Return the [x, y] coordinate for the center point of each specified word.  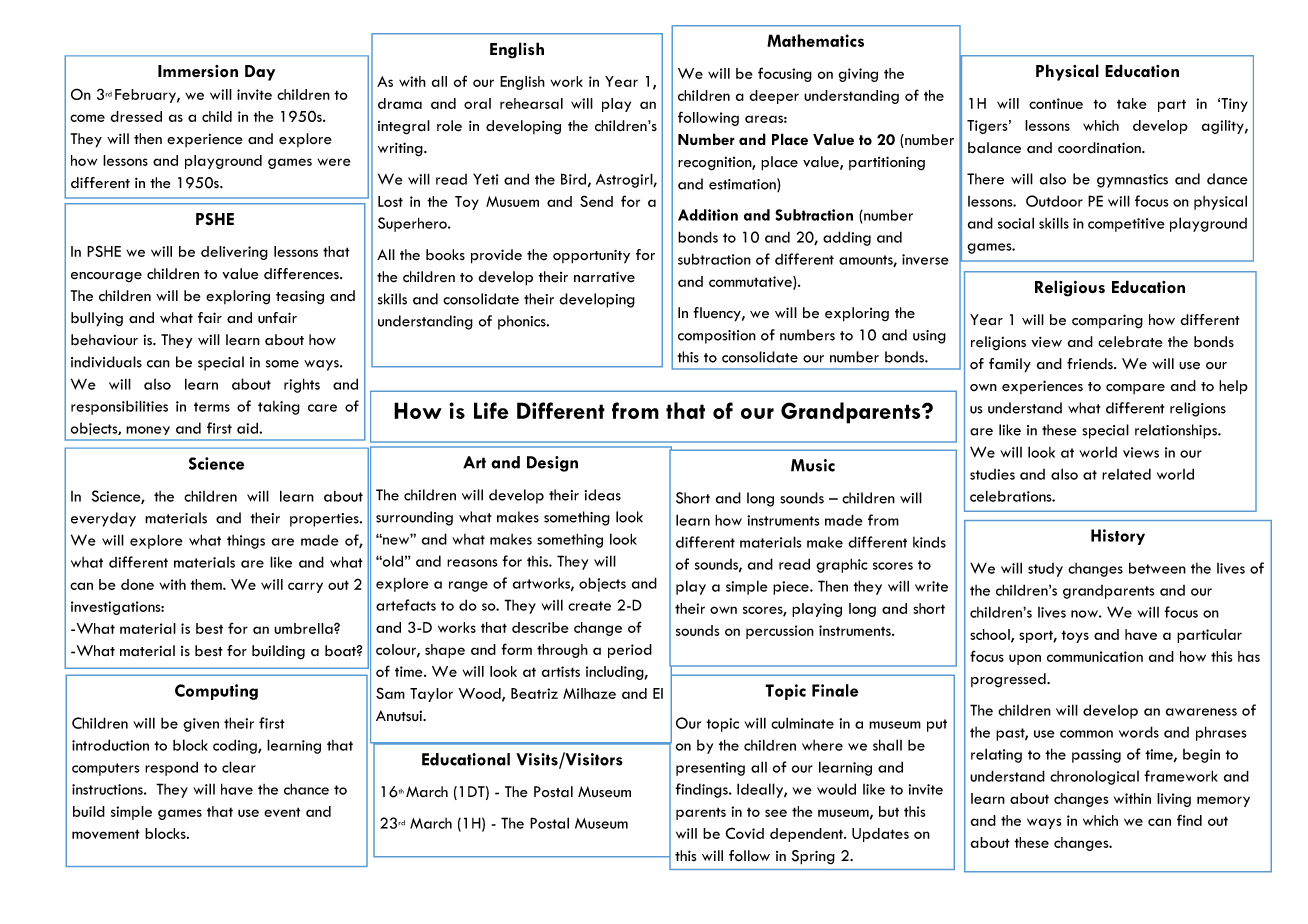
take [1132, 103]
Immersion [198, 71]
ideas [603, 495]
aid [248, 428]
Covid [744, 833]
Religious [1070, 288]
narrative [604, 277]
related [1126, 474]
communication [1095, 656]
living [1174, 800]
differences [302, 274]
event [282, 812]
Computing [216, 692]
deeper [774, 97]
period [630, 651]
